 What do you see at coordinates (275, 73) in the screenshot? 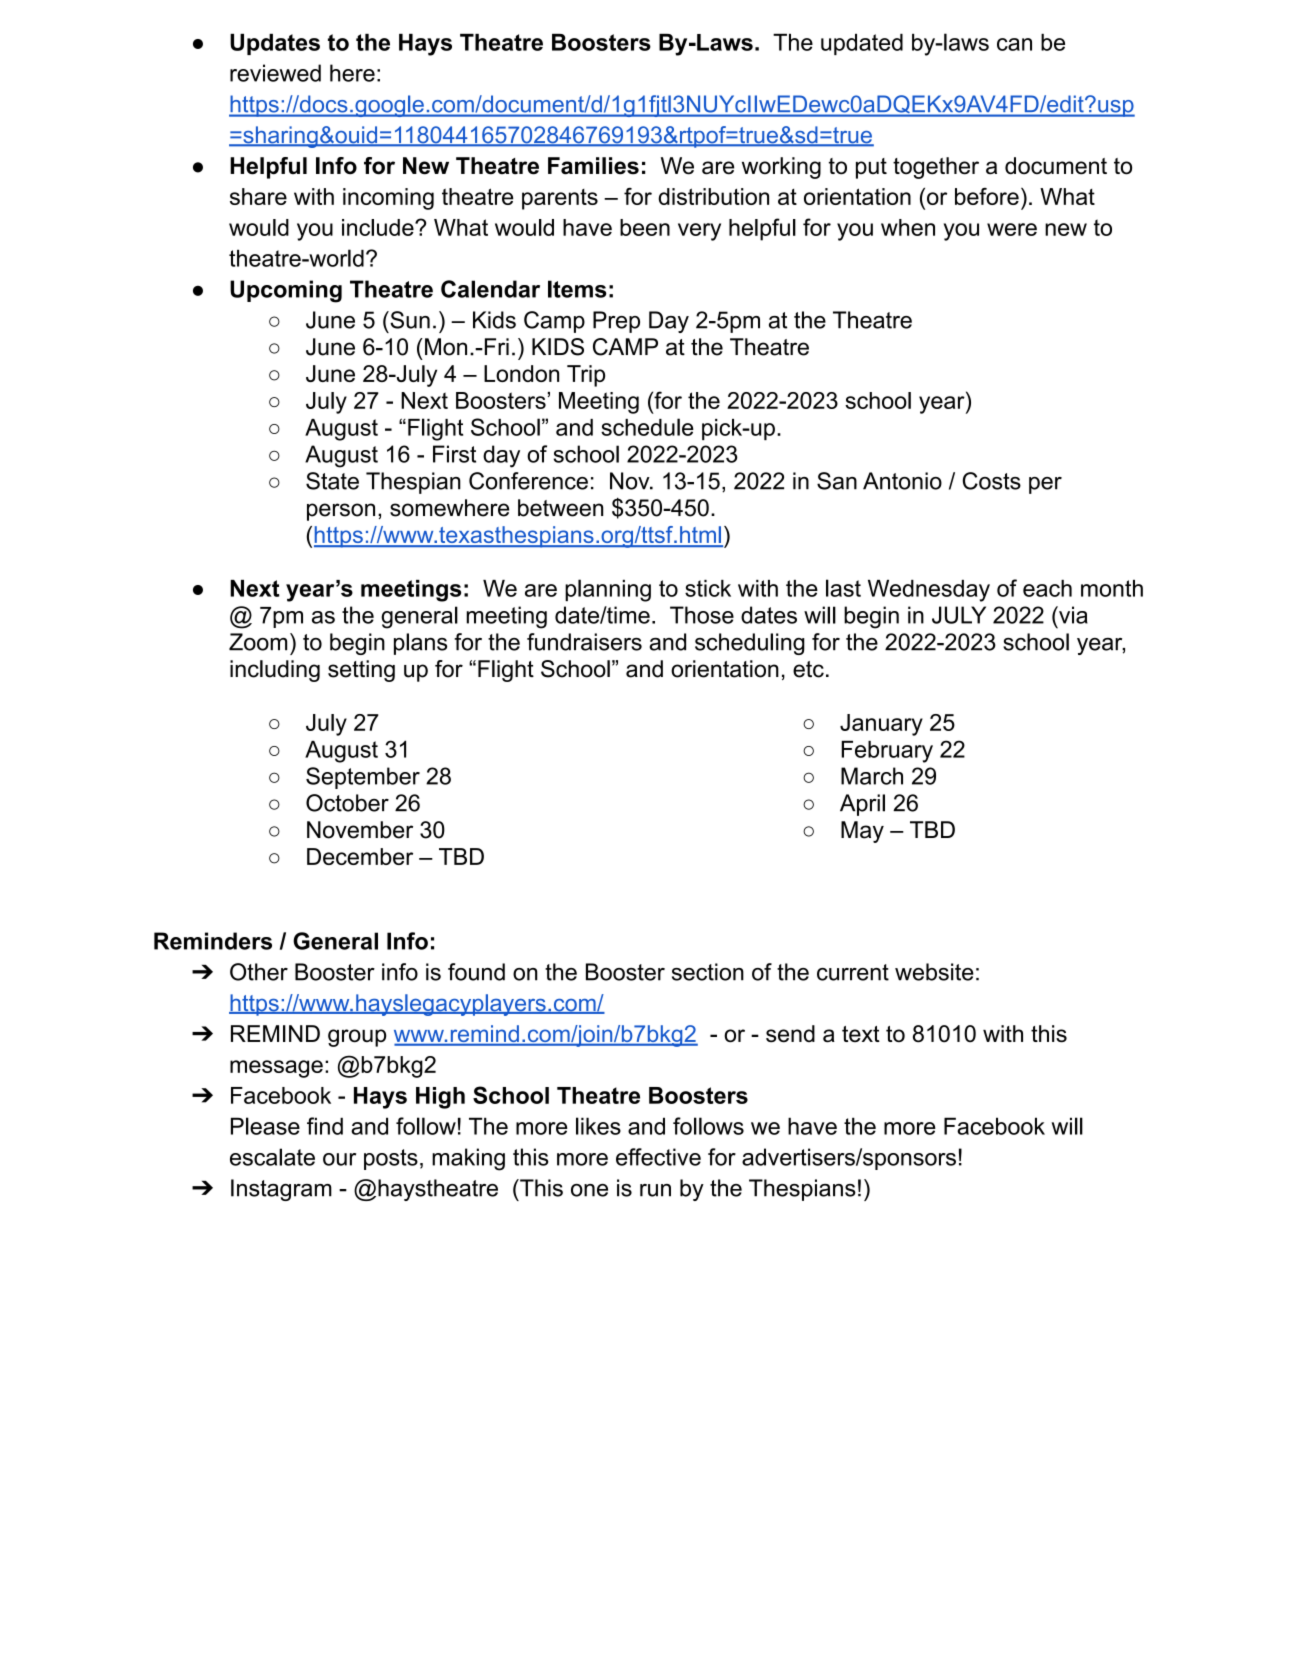
I see `reviewed` at bounding box center [275, 73].
